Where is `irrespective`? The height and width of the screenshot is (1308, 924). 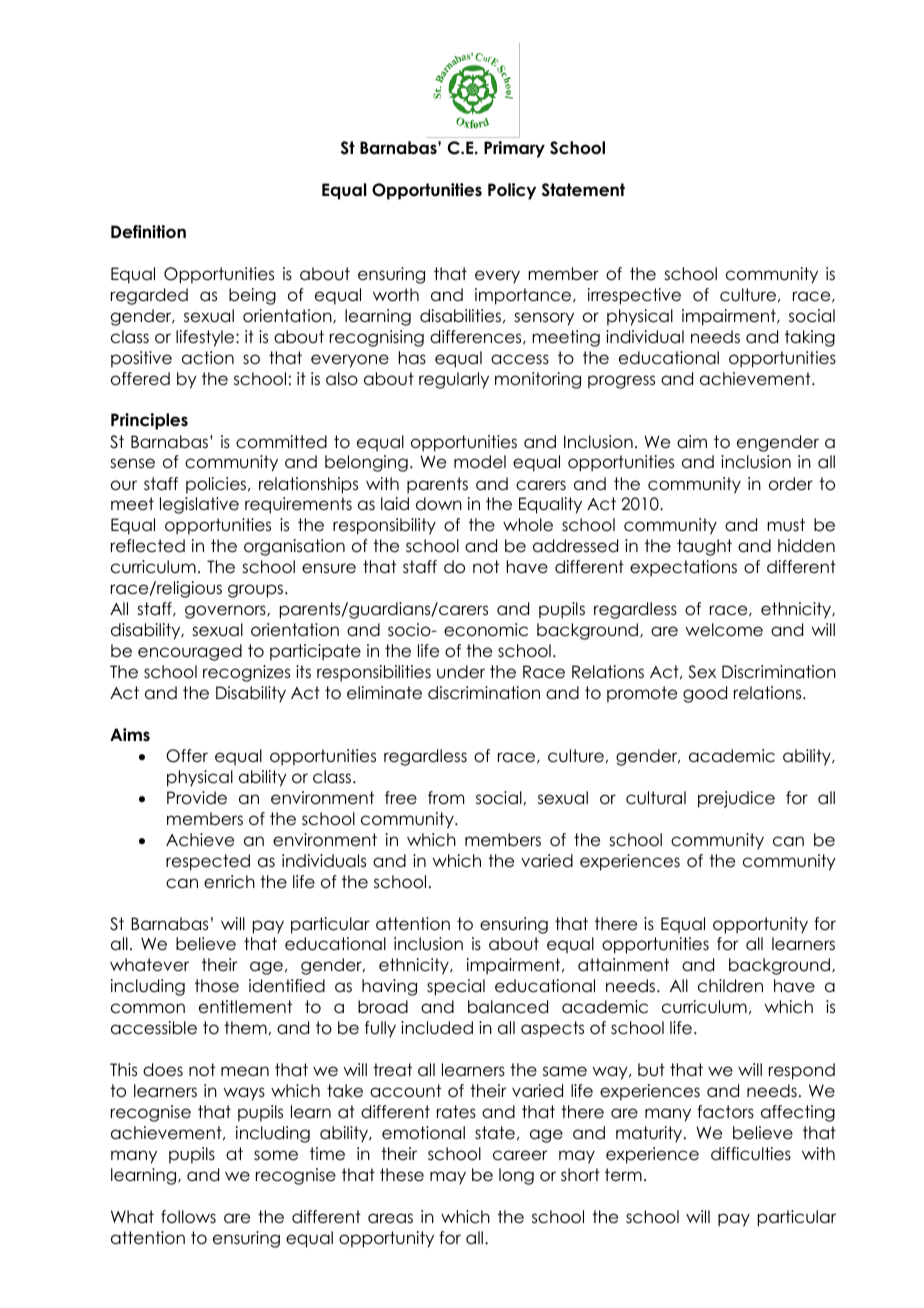
irrespective is located at coordinates (634, 296).
